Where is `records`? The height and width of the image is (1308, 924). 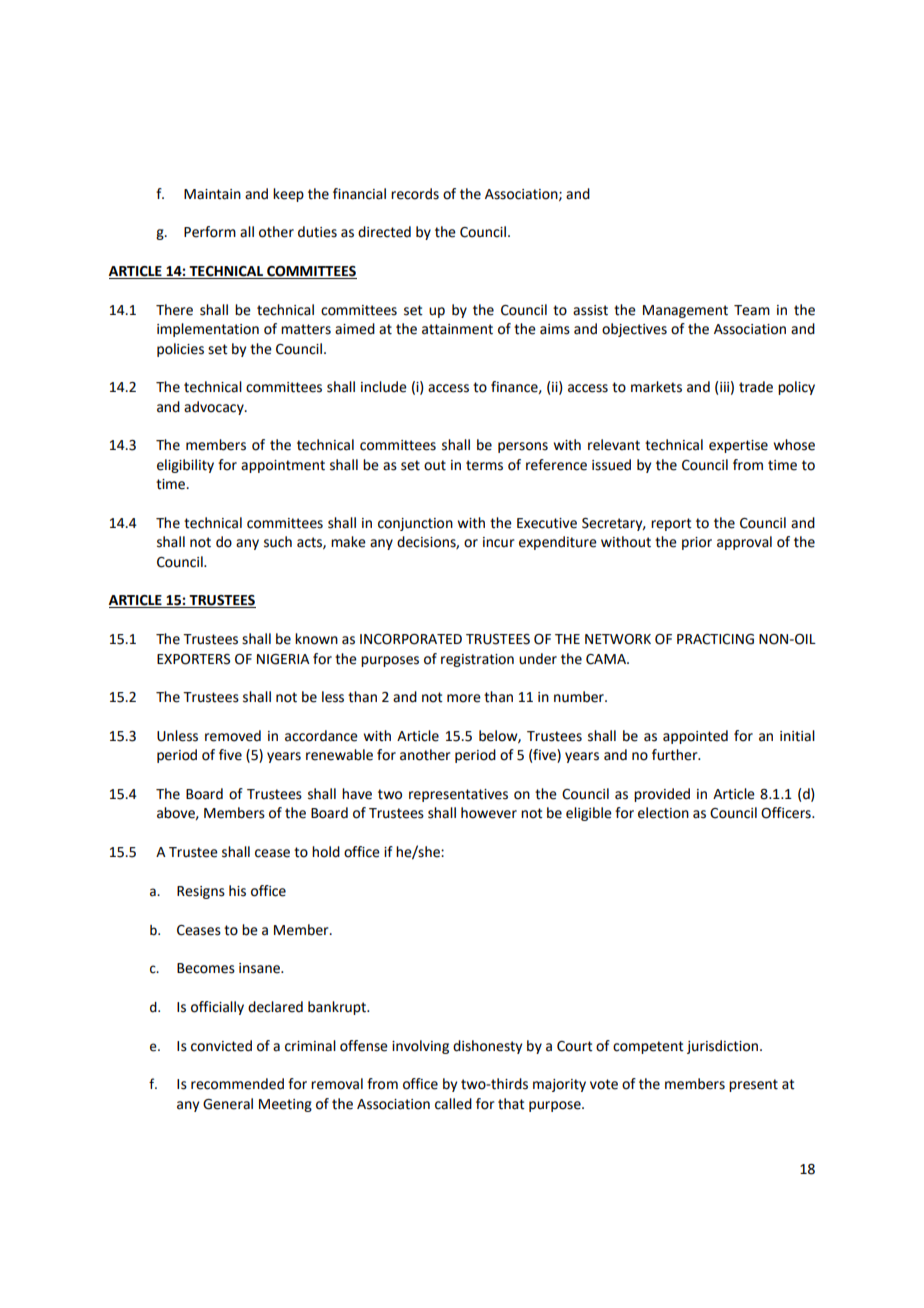
records is located at coordinates (415, 194).
